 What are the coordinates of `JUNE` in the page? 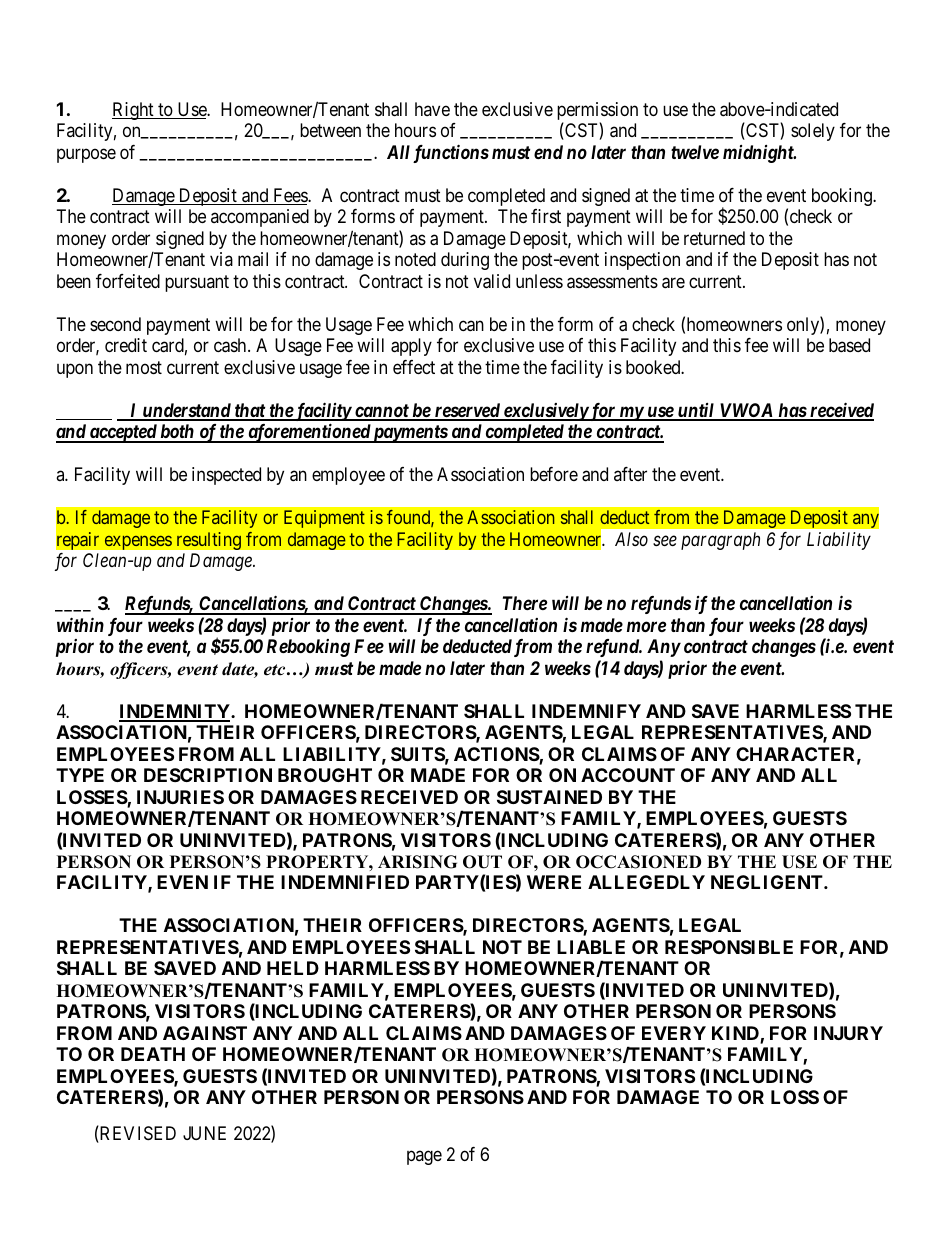 It's located at (204, 1133).
